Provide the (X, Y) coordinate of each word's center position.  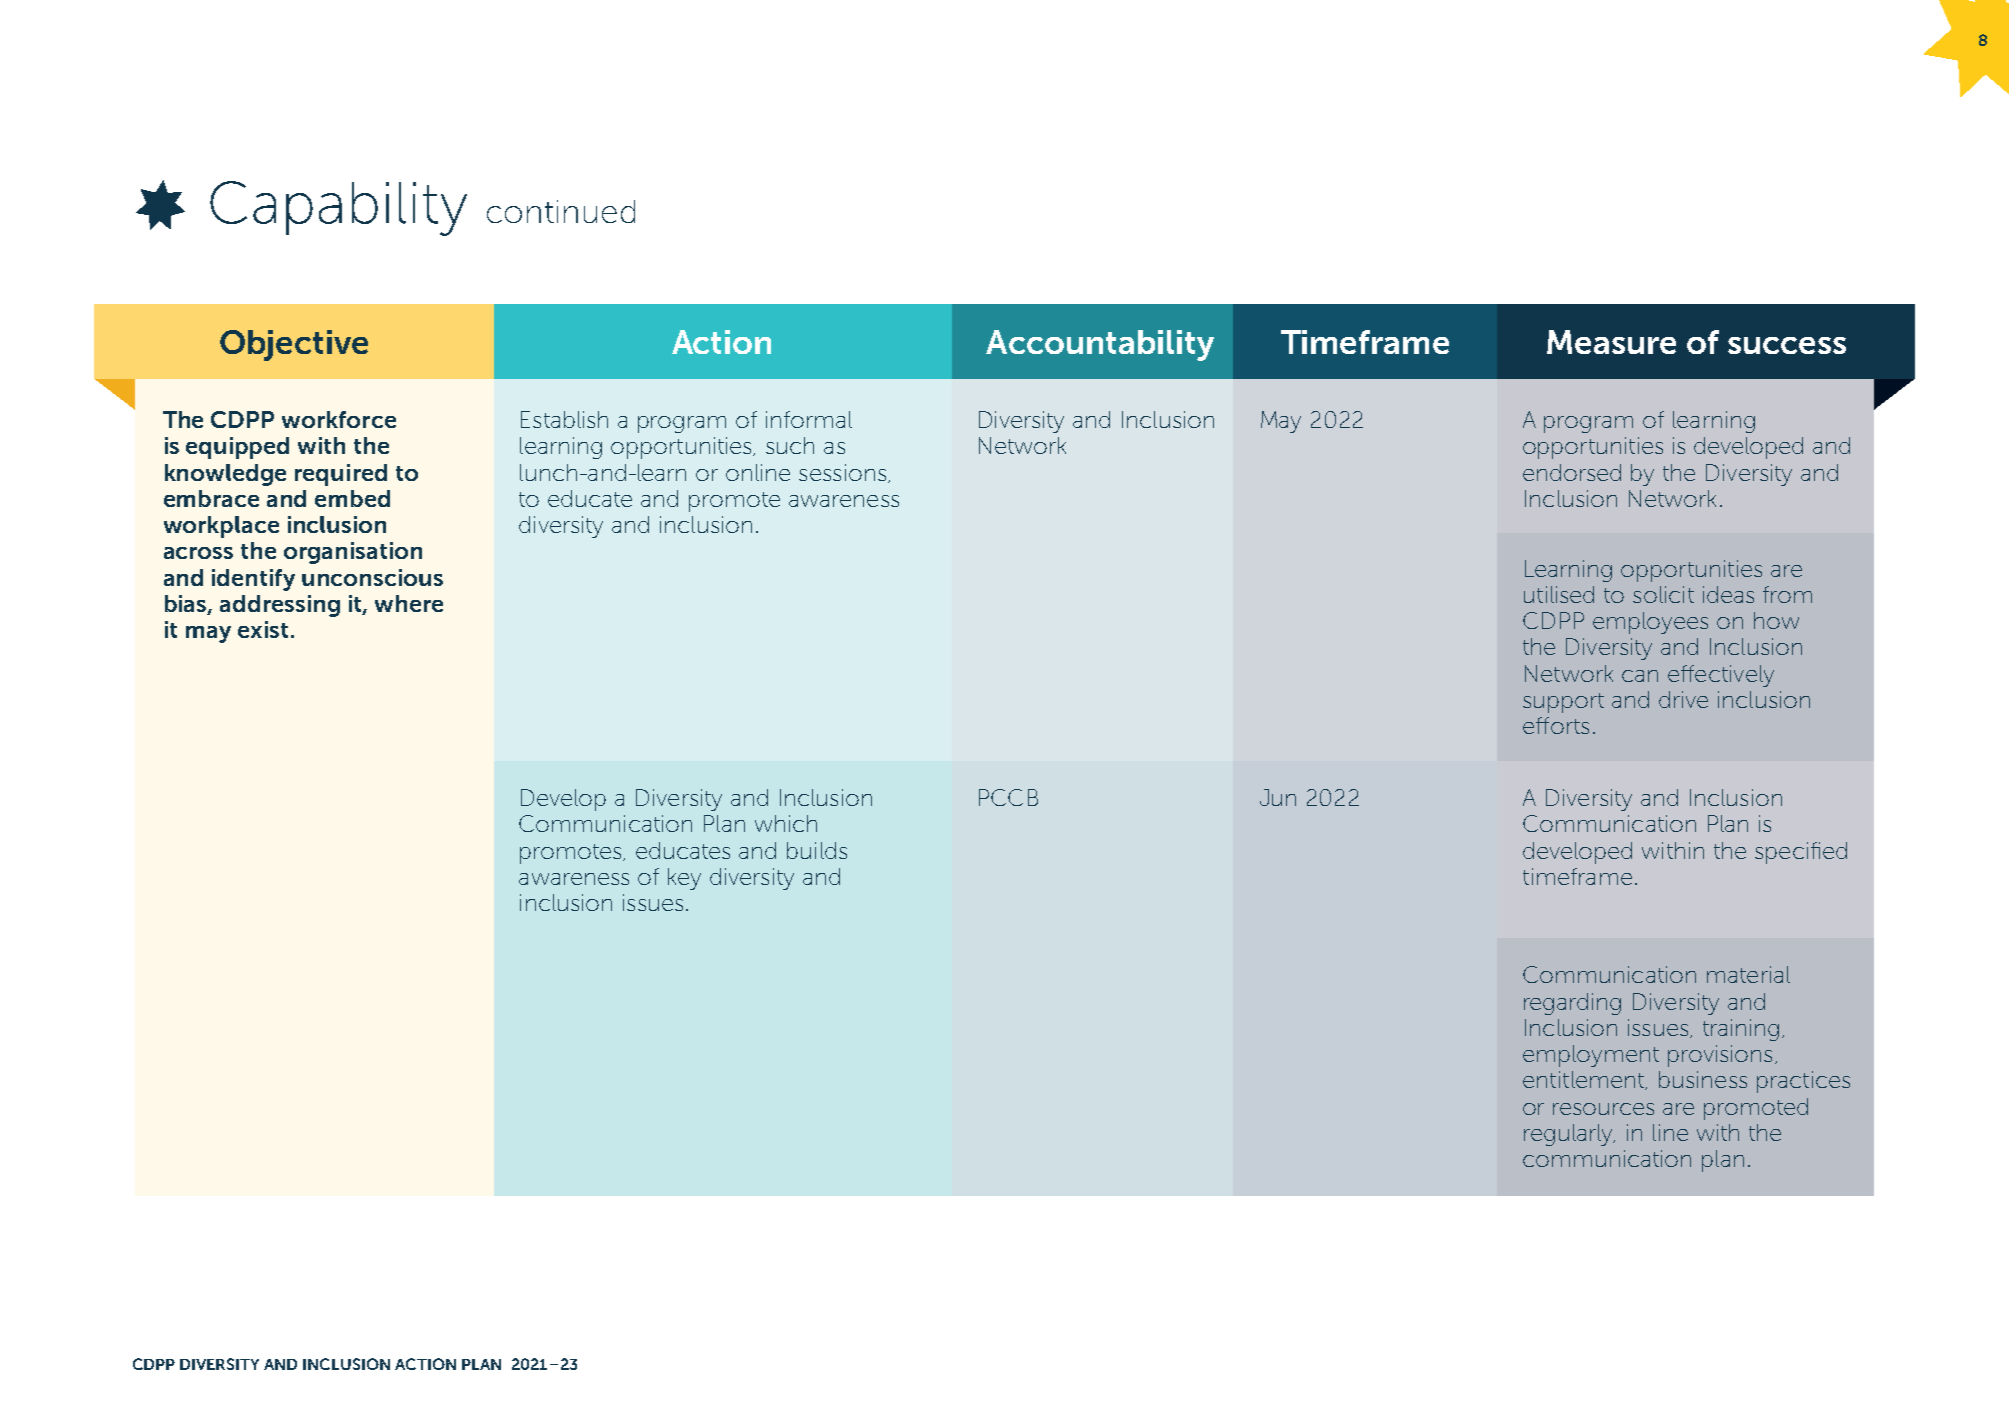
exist (263, 629)
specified (1801, 853)
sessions (842, 472)
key (684, 879)
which (786, 823)
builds (817, 850)
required (341, 475)
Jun (1278, 797)
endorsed (1572, 472)
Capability (338, 208)
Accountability (1100, 345)
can (1640, 676)
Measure (1611, 342)
